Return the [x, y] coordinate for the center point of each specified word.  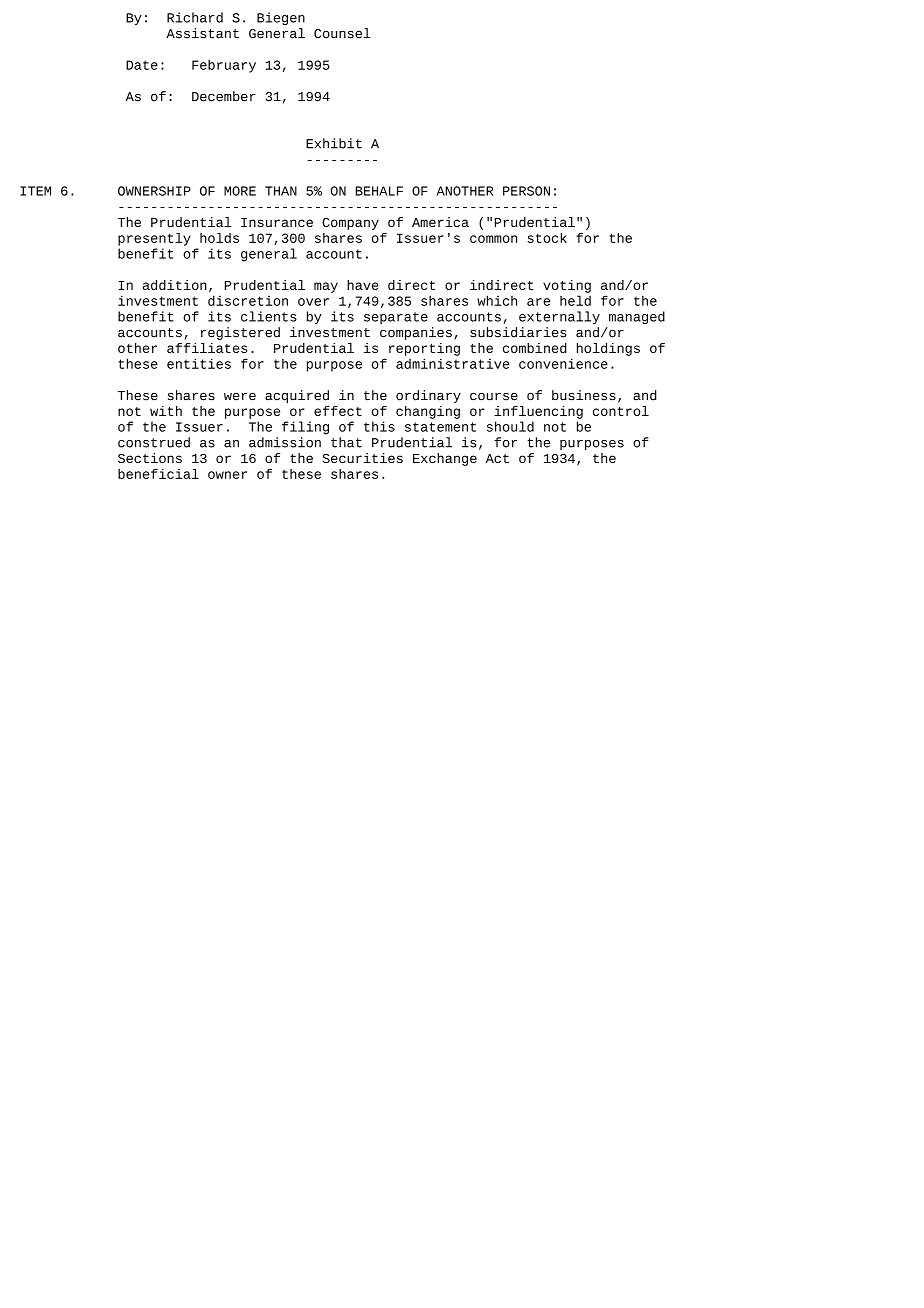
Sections [150, 458]
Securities [362, 458]
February [224, 66]
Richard [195, 17]
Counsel [342, 33]
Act [497, 458]
